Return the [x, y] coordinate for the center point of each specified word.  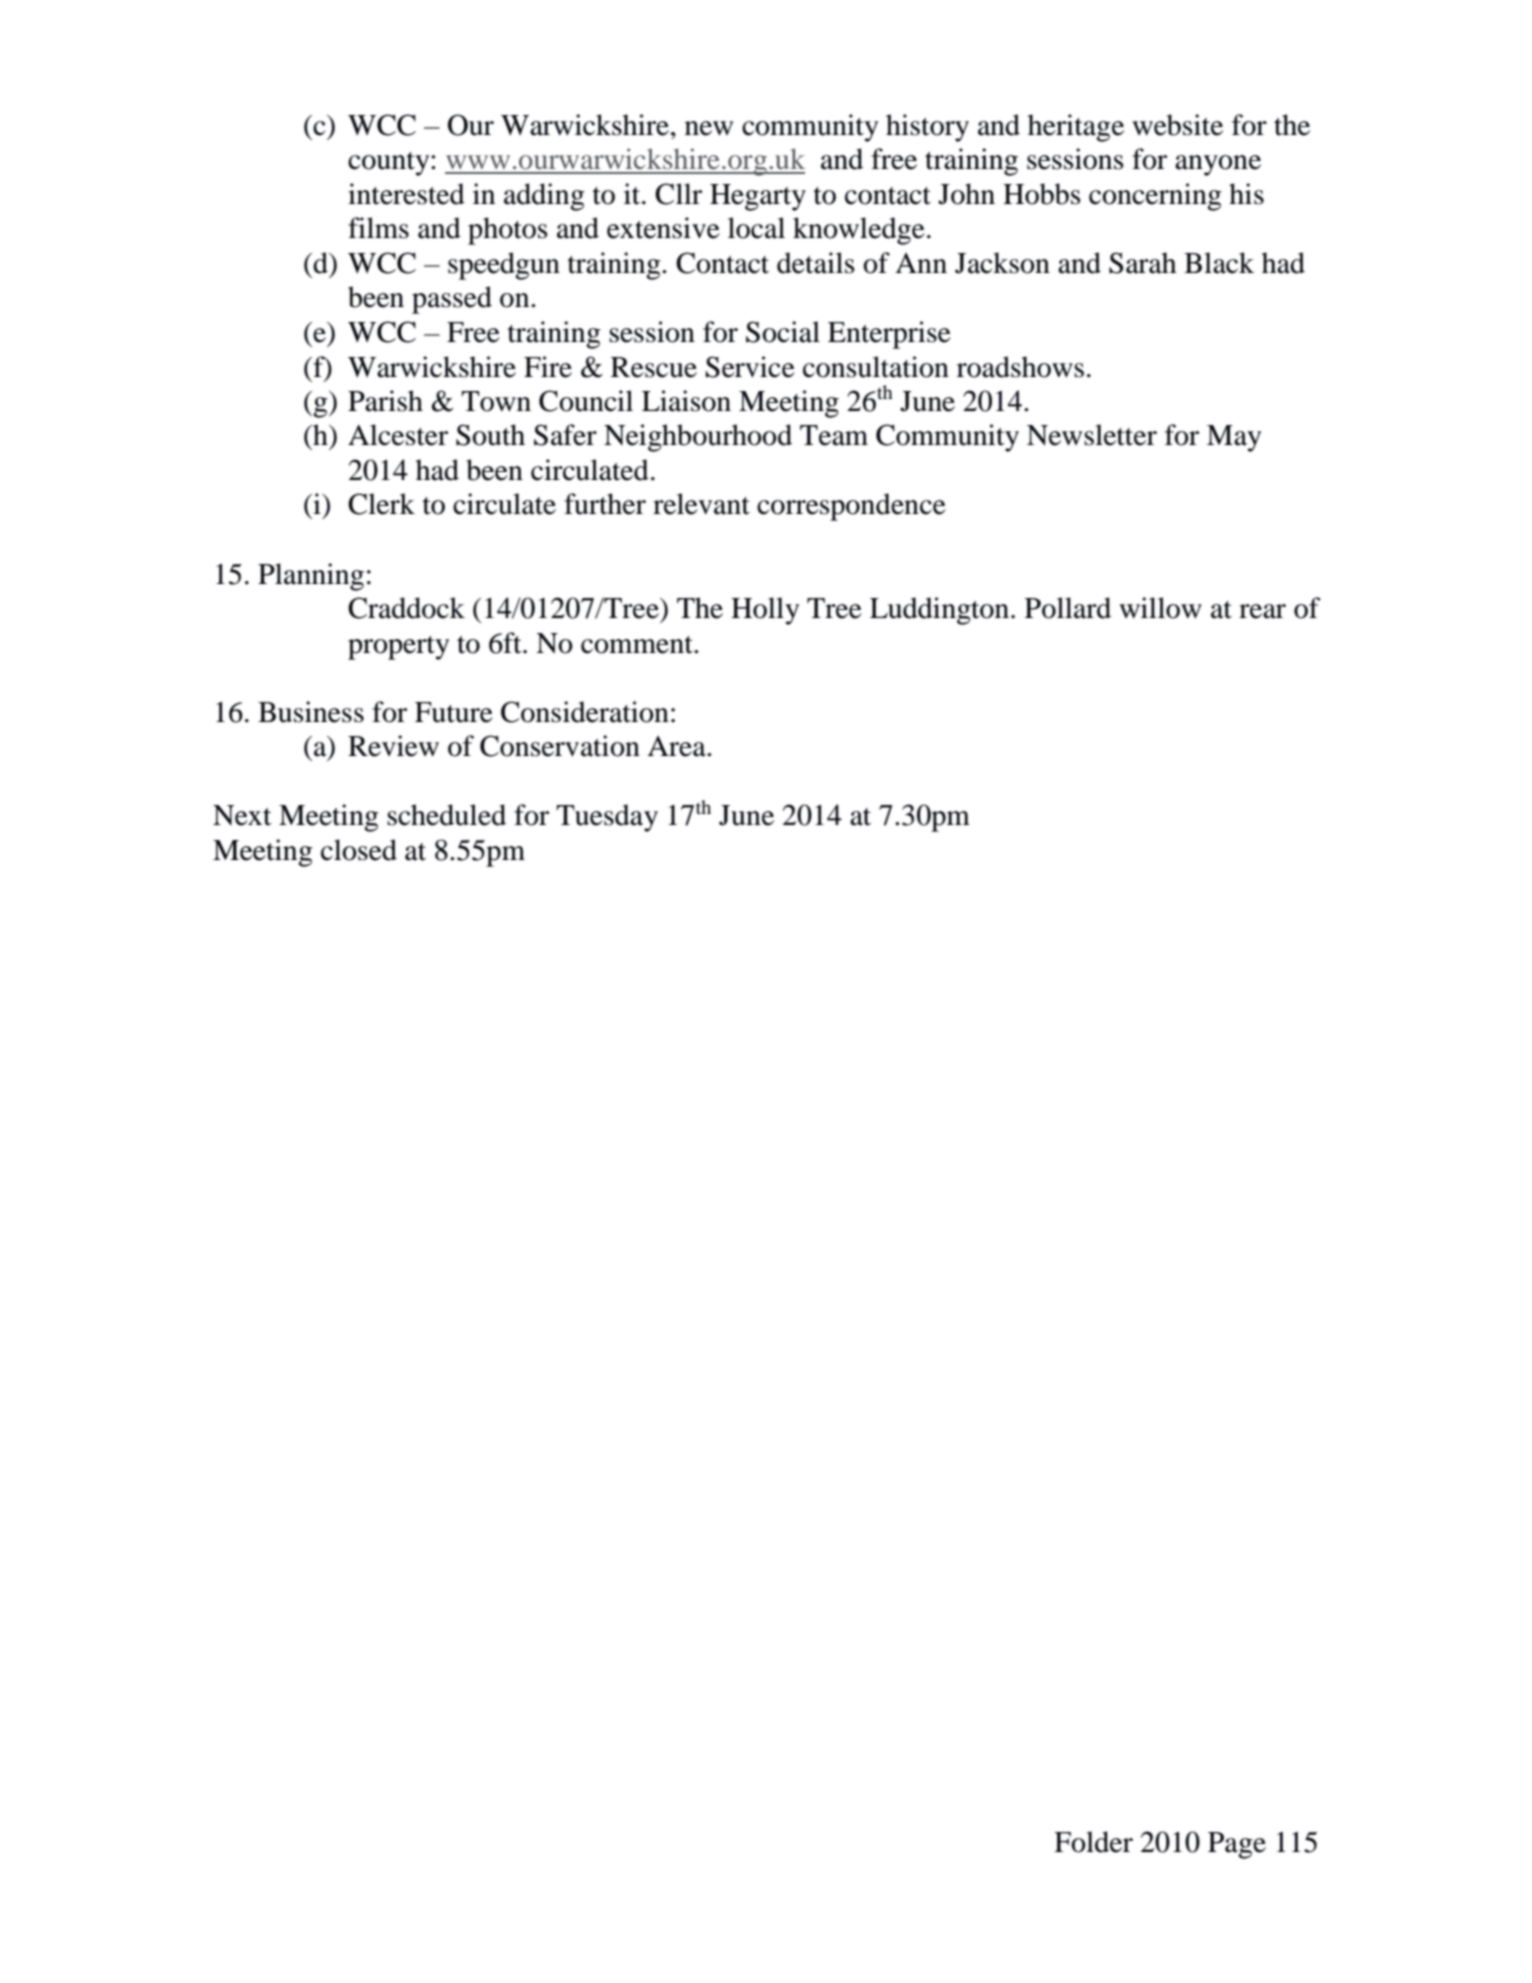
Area [677, 746]
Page [1237, 1845]
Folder [1093, 1842]
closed [359, 850]
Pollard [1068, 608]
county [390, 164]
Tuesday [607, 818]
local [756, 228]
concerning [1155, 197]
